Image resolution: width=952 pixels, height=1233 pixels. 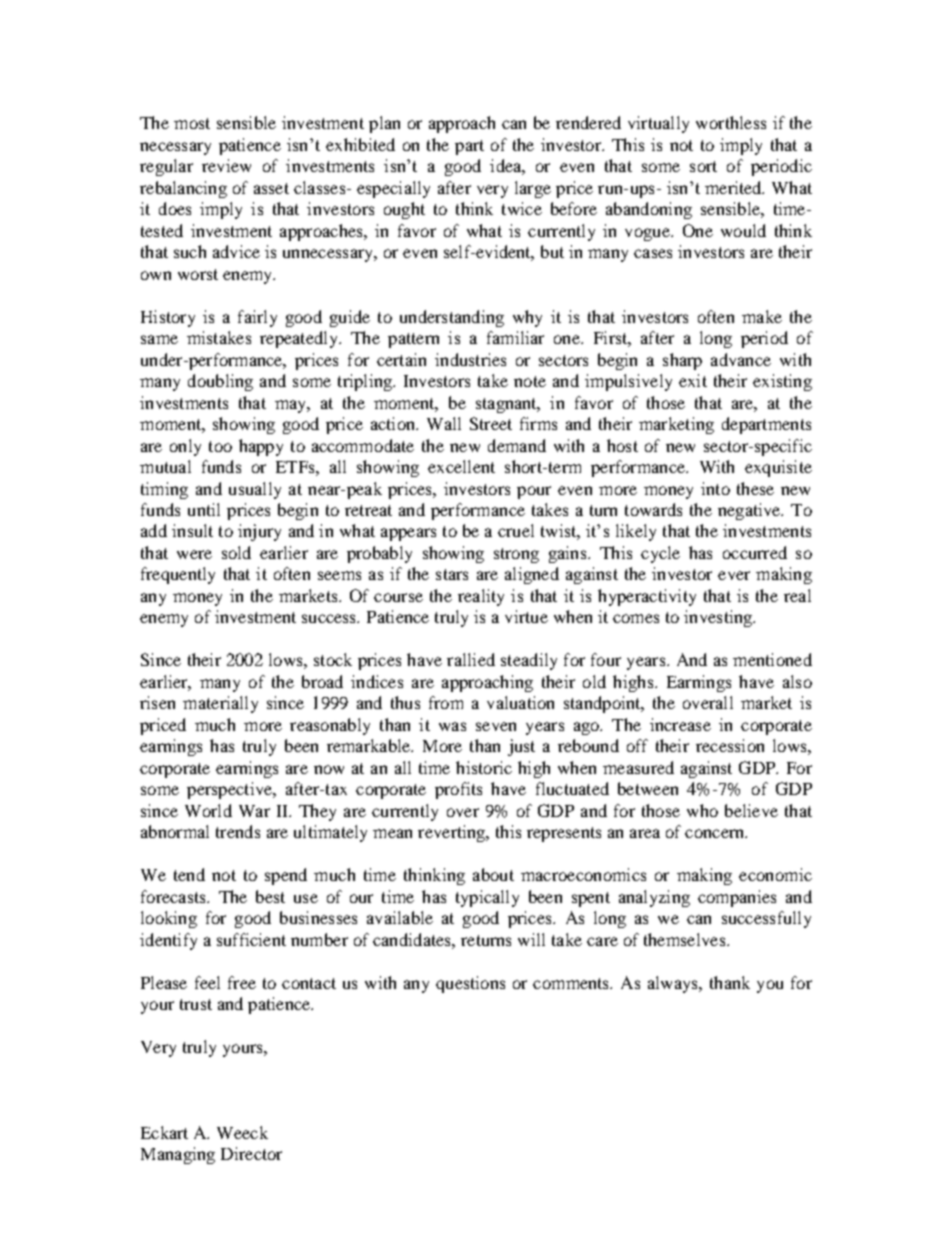 What do you see at coordinates (702, 810) in the screenshot?
I see `who` at bounding box center [702, 810].
